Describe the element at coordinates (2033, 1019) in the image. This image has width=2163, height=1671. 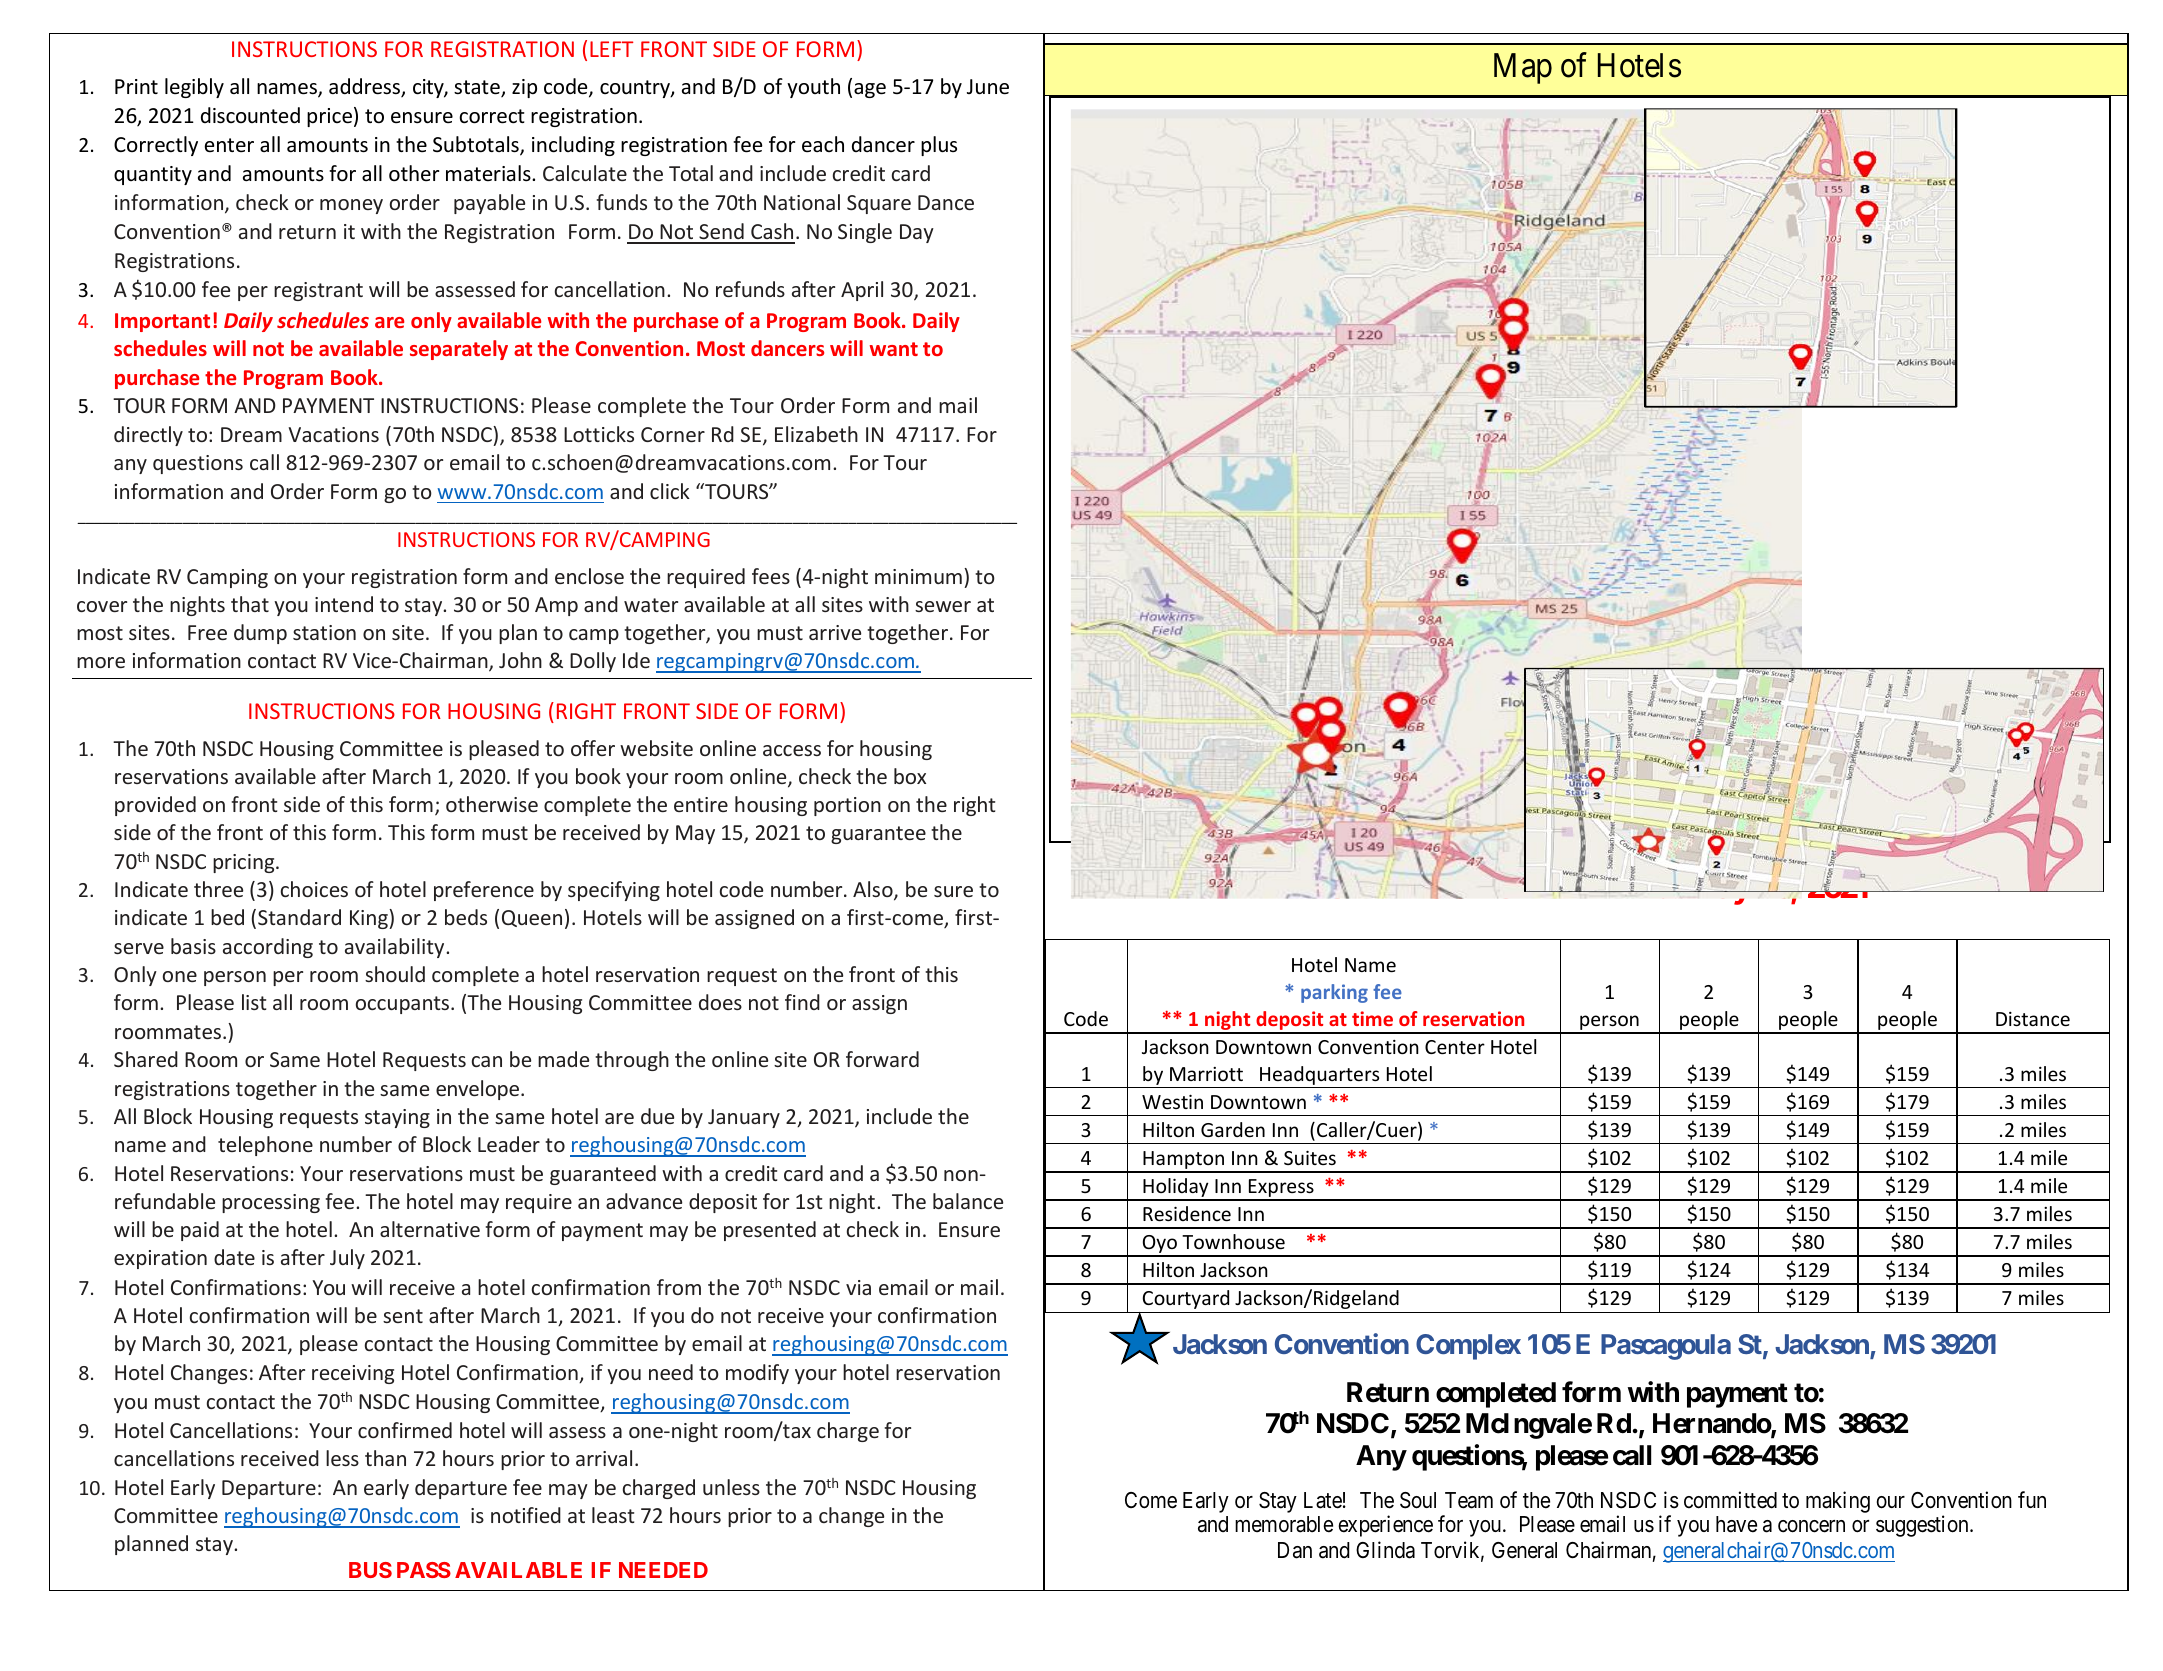
I see `Distance` at that location.
